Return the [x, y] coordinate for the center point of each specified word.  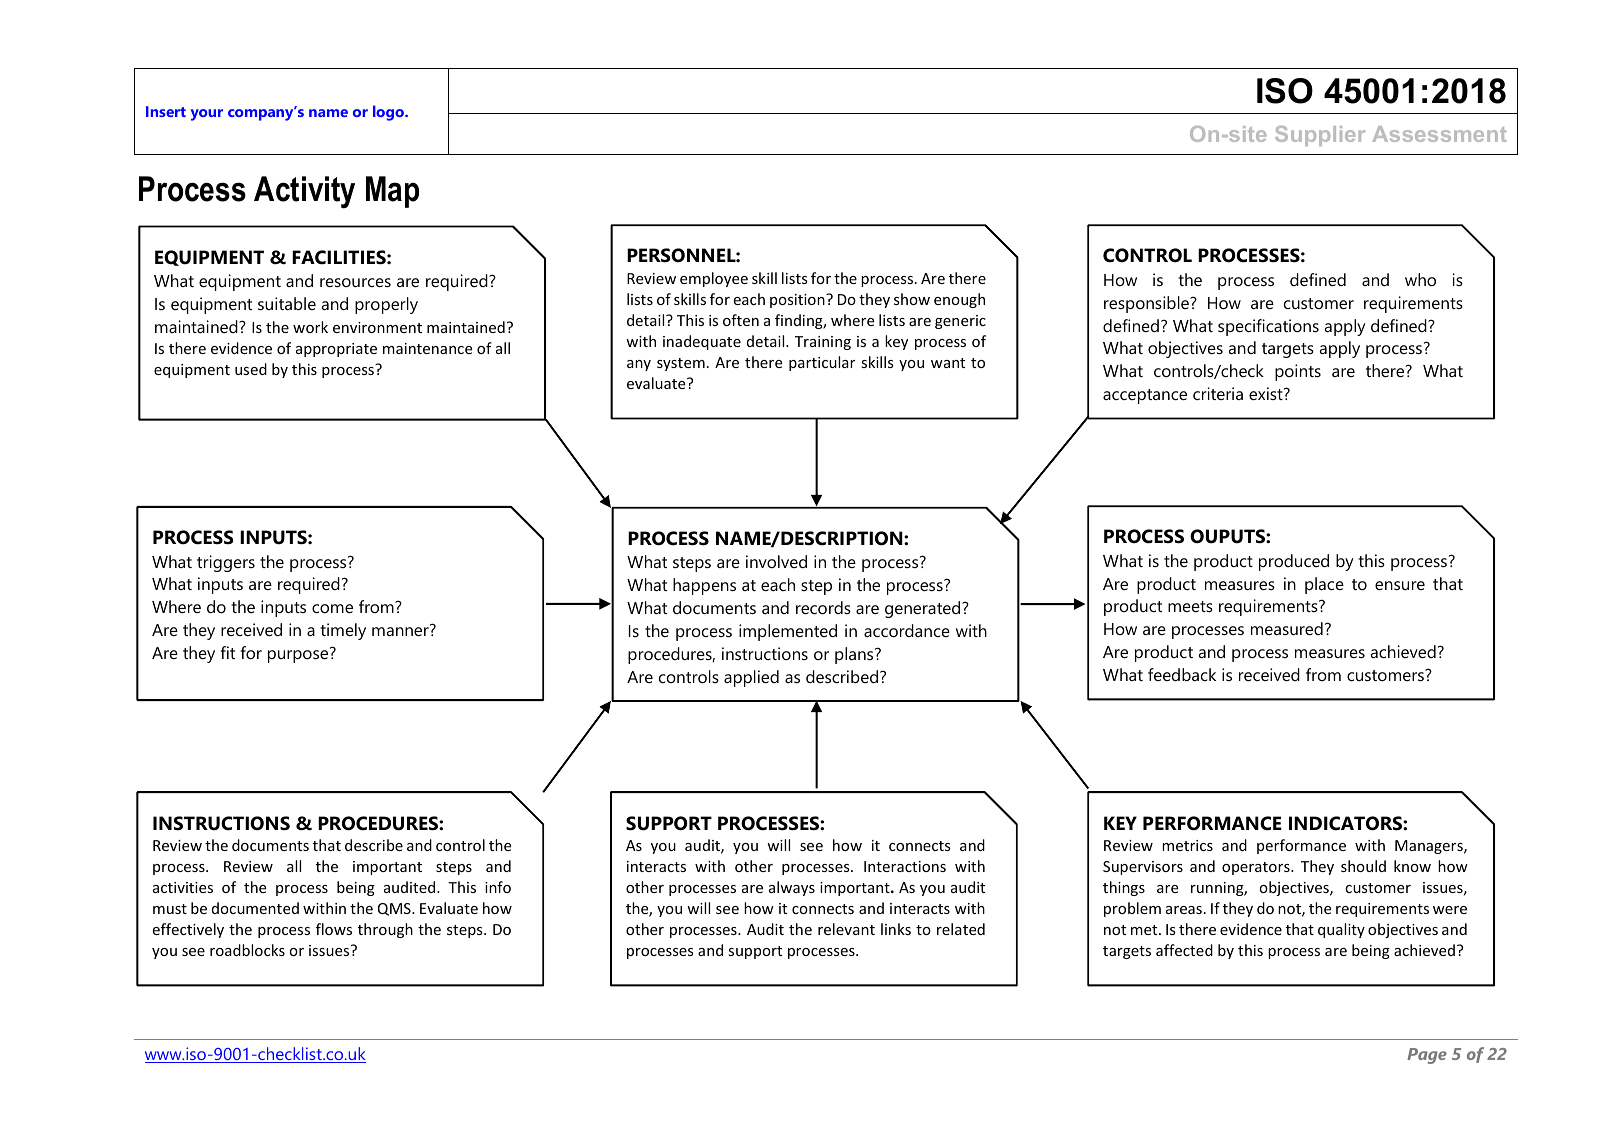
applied [751, 678]
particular [822, 363]
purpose [299, 655]
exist [1267, 393]
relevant [846, 929]
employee [714, 279]
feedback [1182, 674]
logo [390, 113]
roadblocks [247, 950]
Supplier [1320, 136]
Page [1427, 1056]
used [251, 369]
